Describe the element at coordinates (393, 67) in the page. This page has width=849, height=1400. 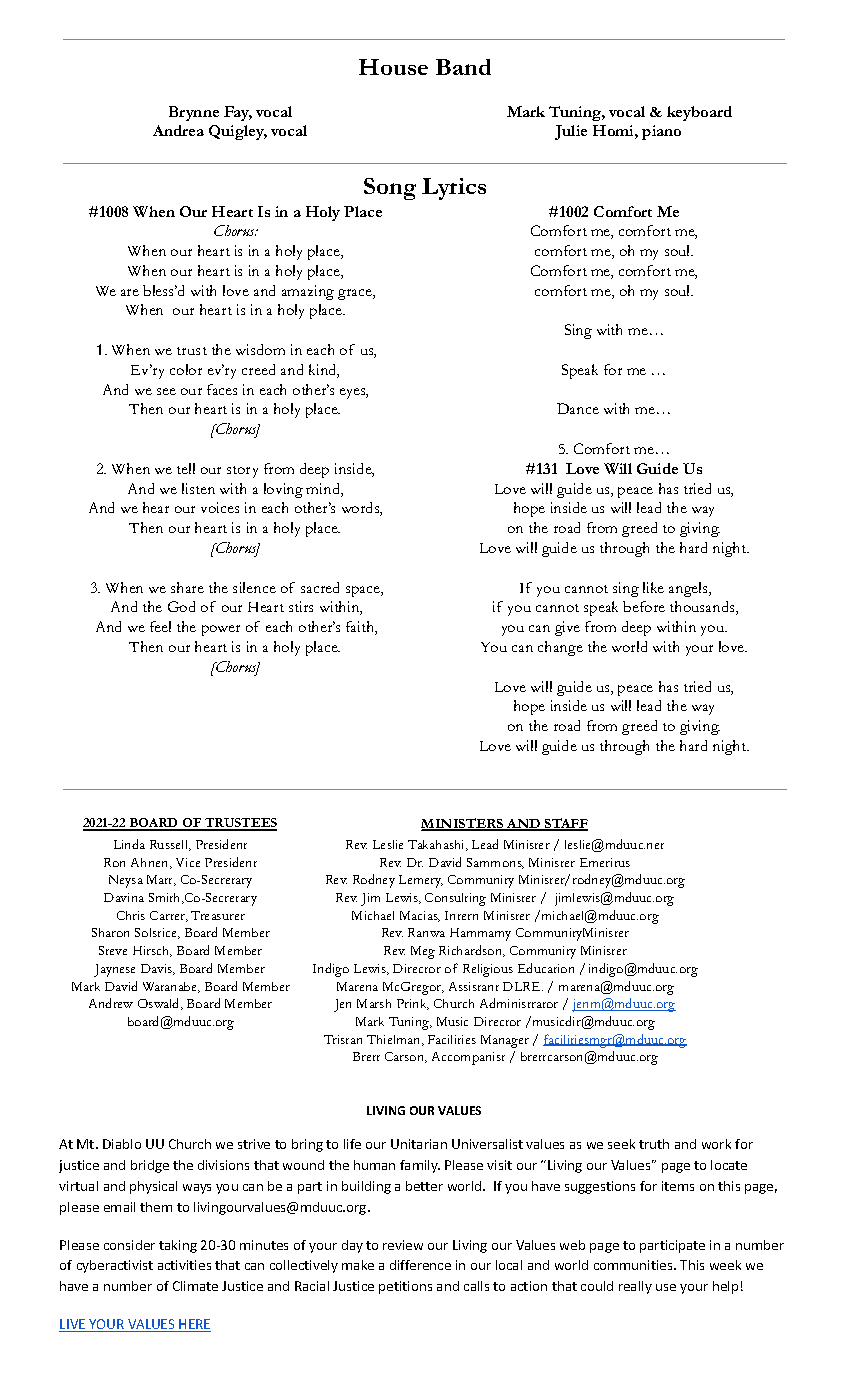
I see `House` at that location.
